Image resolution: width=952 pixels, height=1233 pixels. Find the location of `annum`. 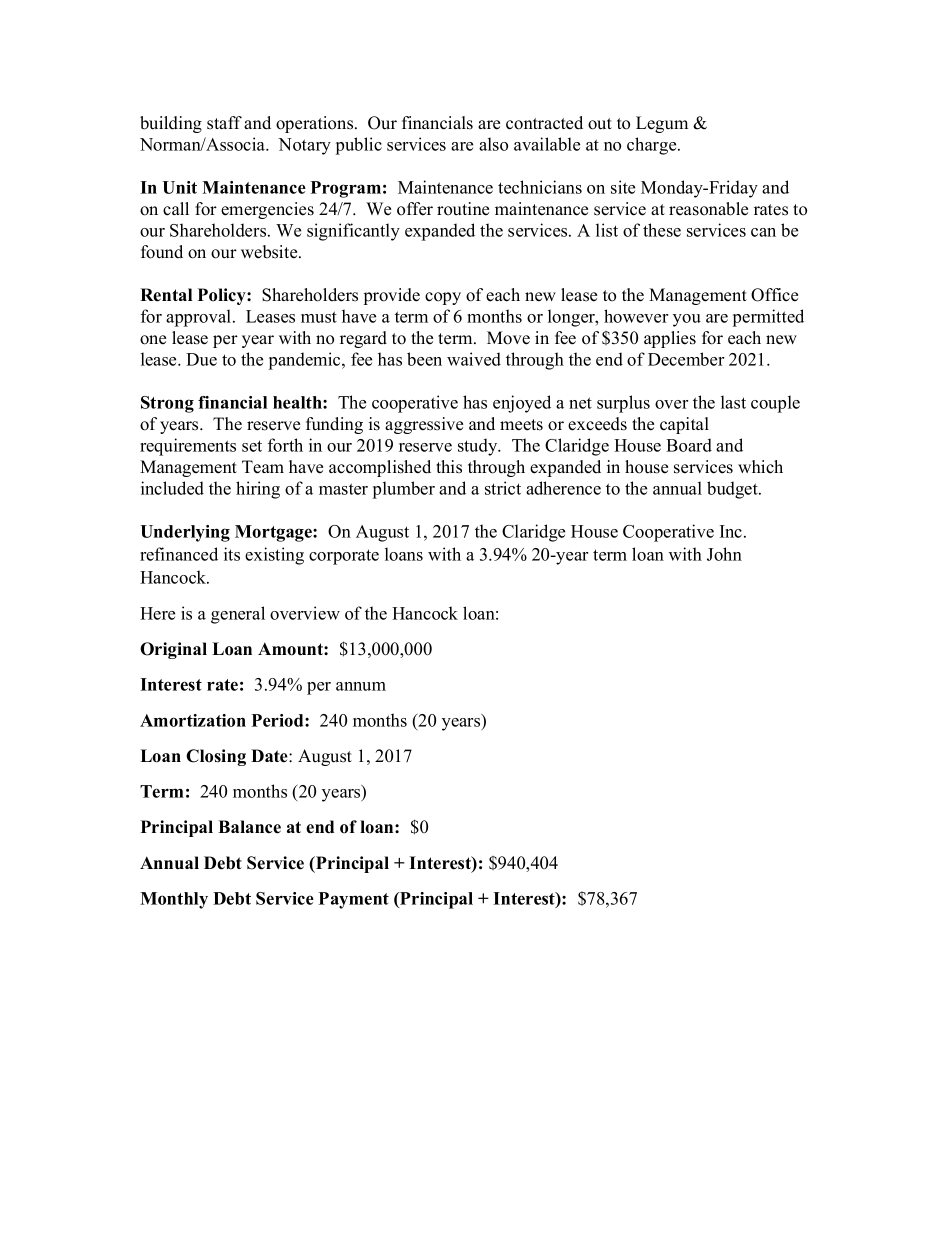

annum is located at coordinates (361, 686).
